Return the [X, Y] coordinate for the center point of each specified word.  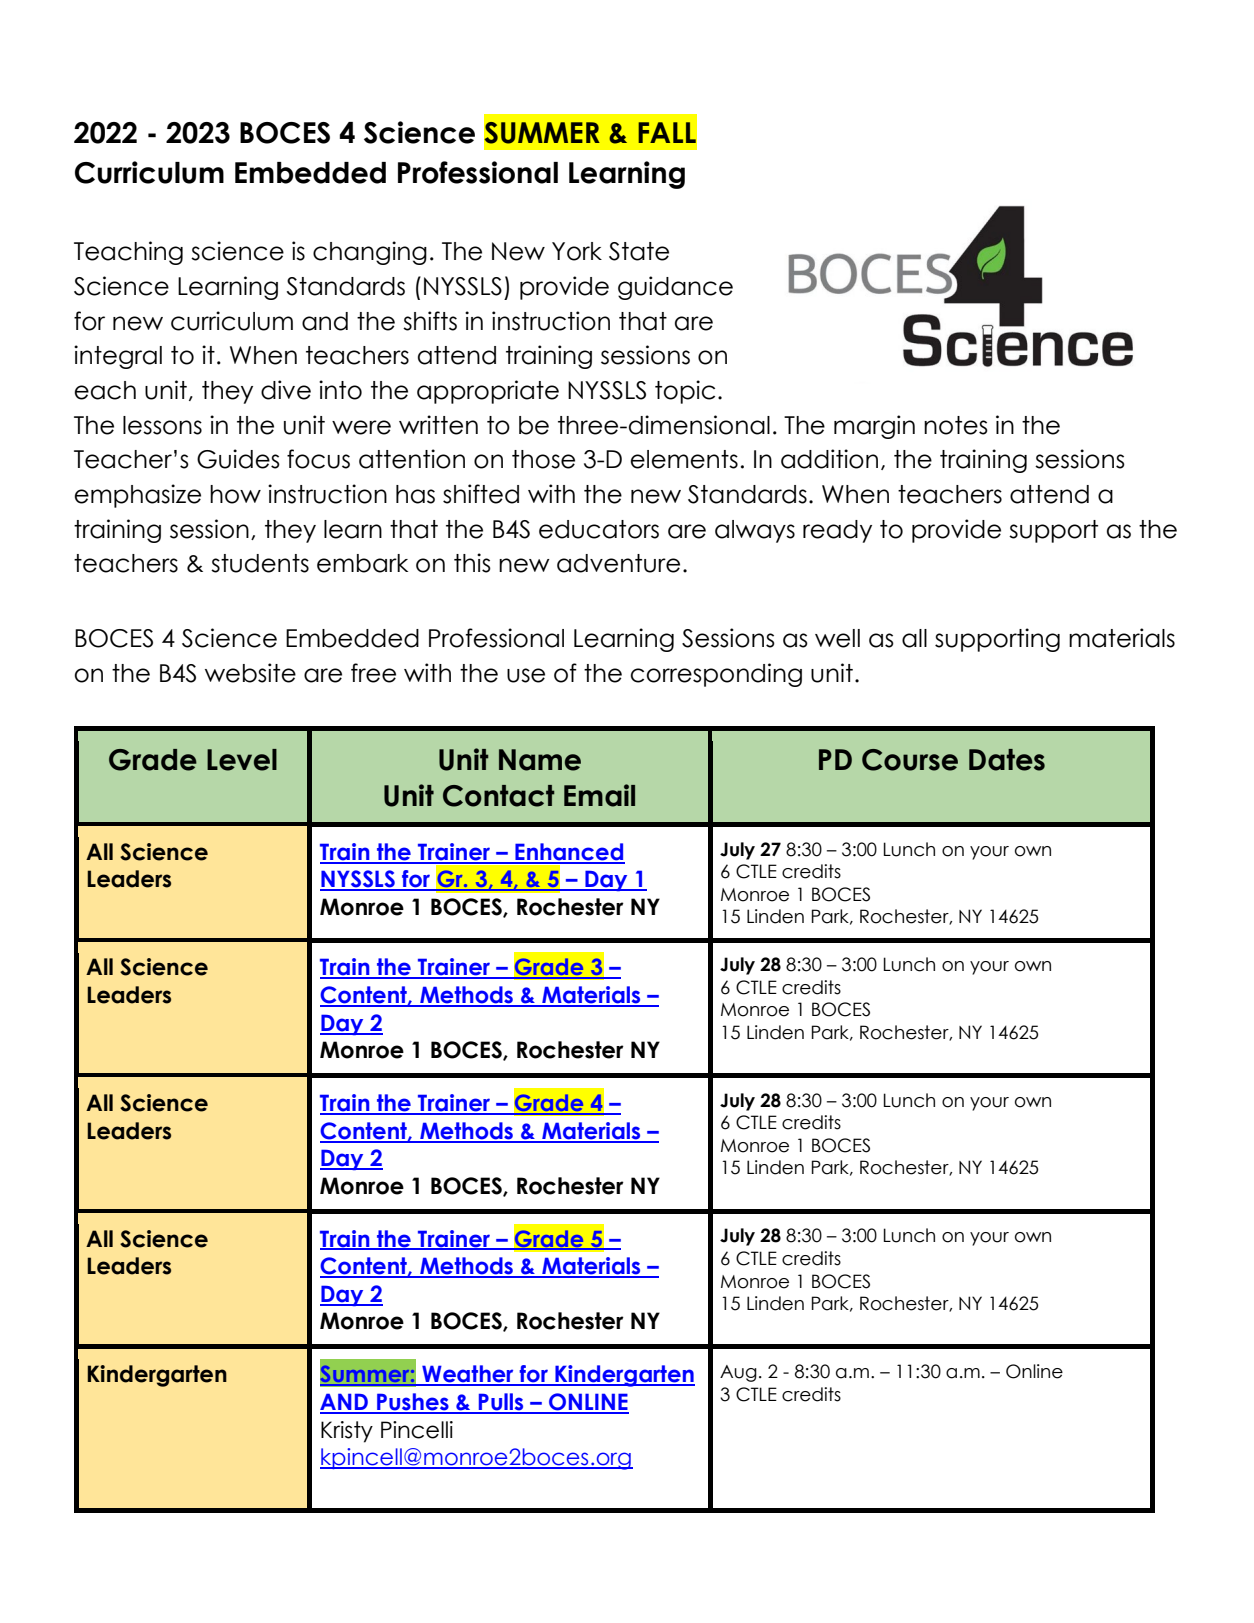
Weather [468, 1375]
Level [242, 760]
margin [874, 427]
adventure [618, 563]
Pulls [501, 1403]
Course [910, 760]
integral [118, 357]
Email [599, 795]
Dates [1007, 760]
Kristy [347, 1432]
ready [837, 531]
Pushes [413, 1403]
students [260, 563]
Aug [738, 1373]
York [577, 251]
